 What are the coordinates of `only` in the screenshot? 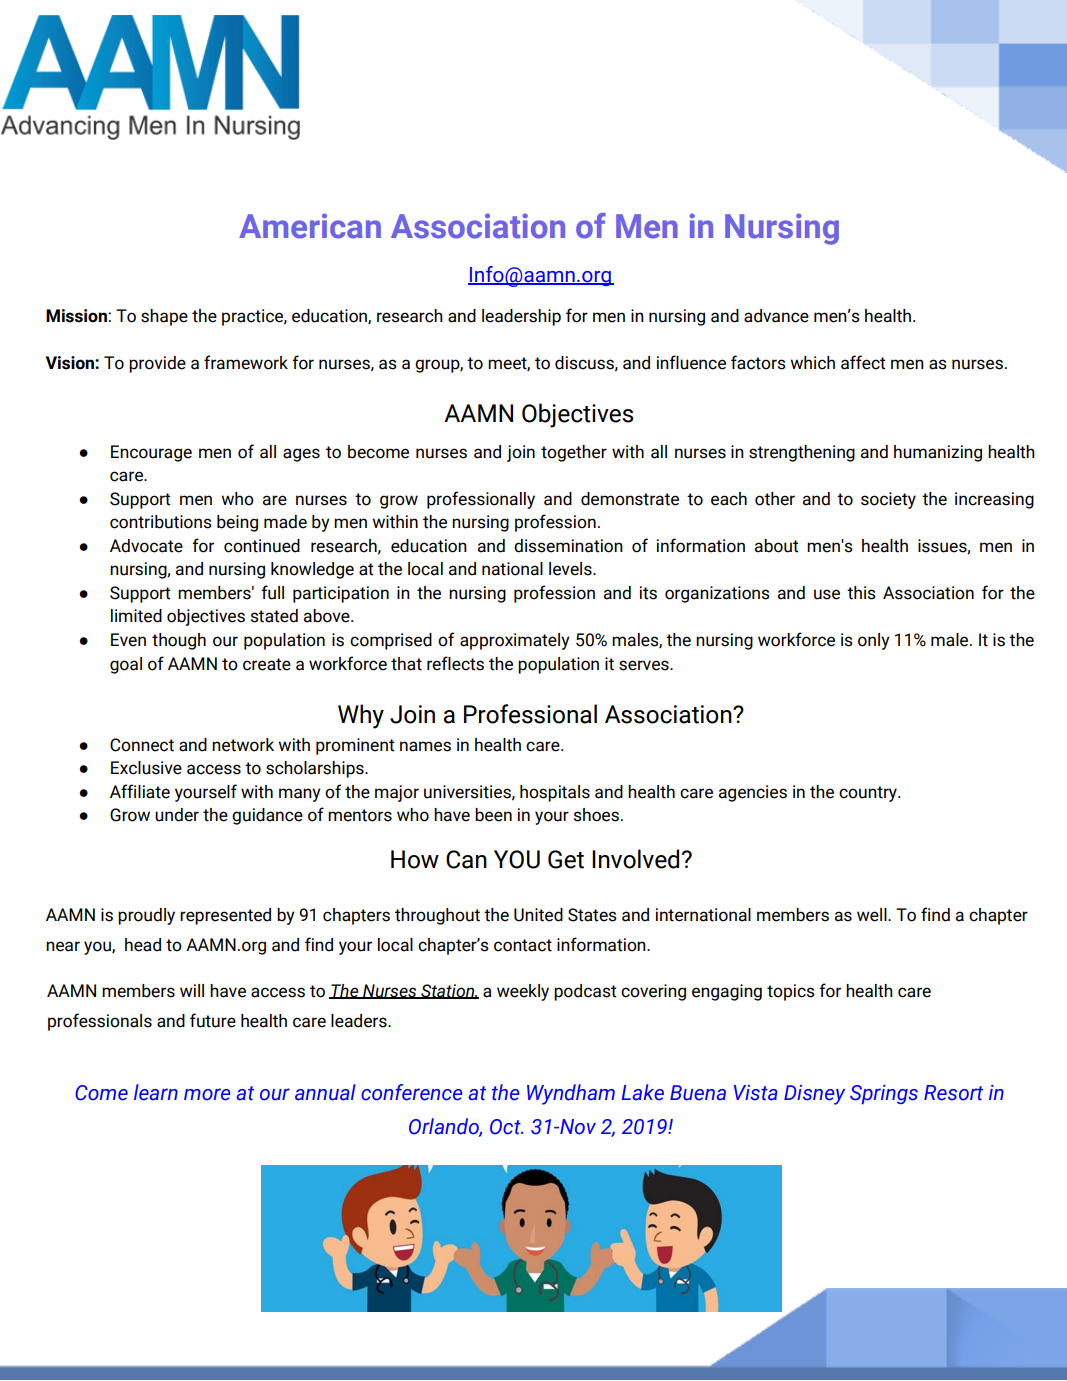 It's located at (874, 641).
